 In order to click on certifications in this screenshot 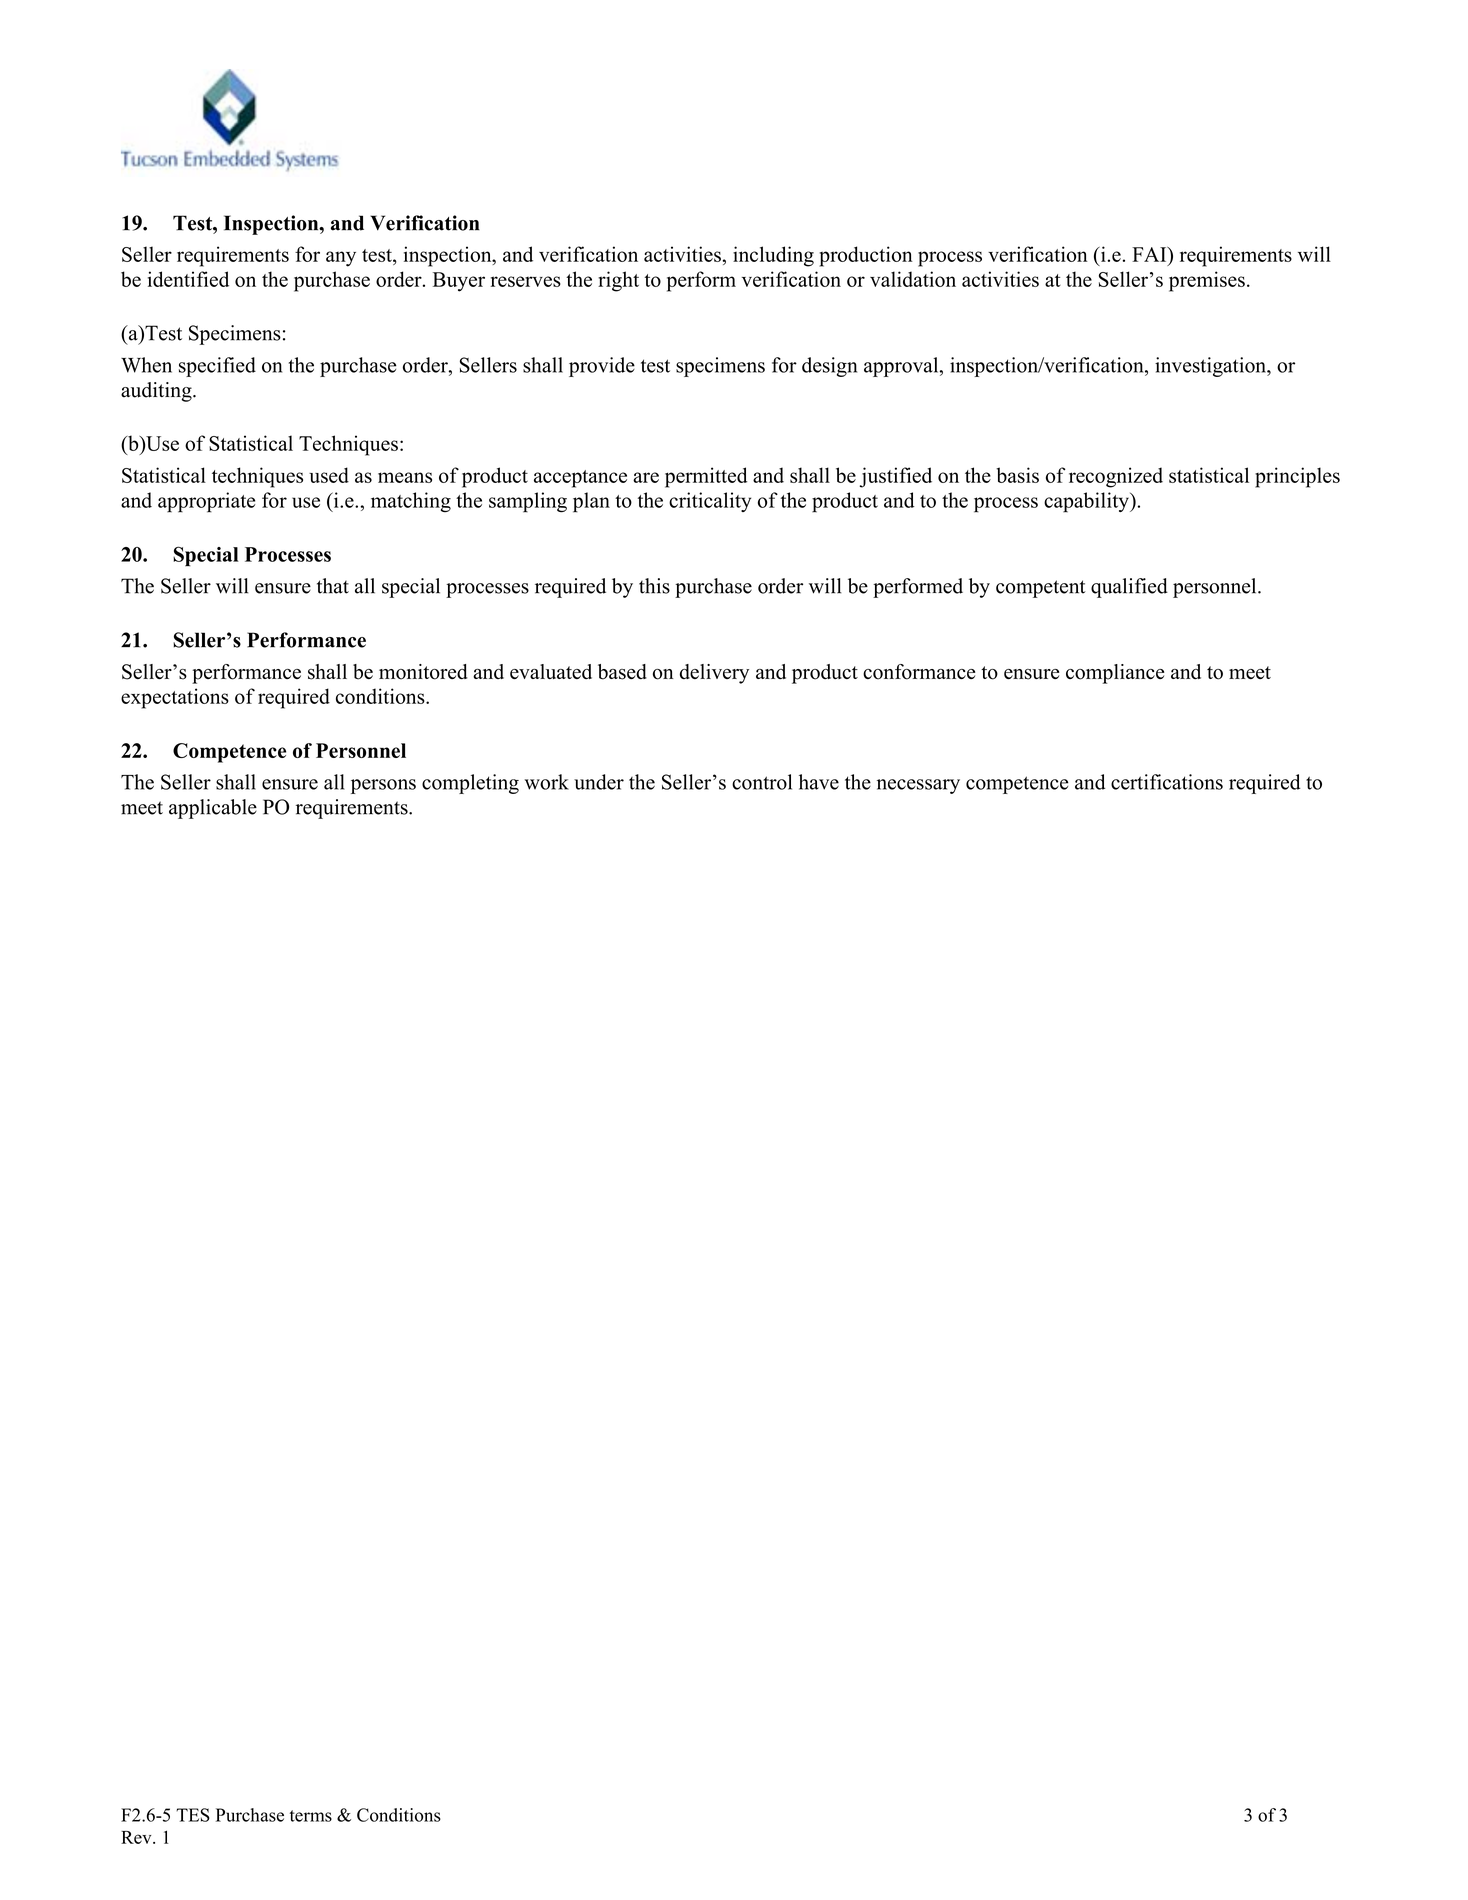, I will do `click(1167, 782)`.
